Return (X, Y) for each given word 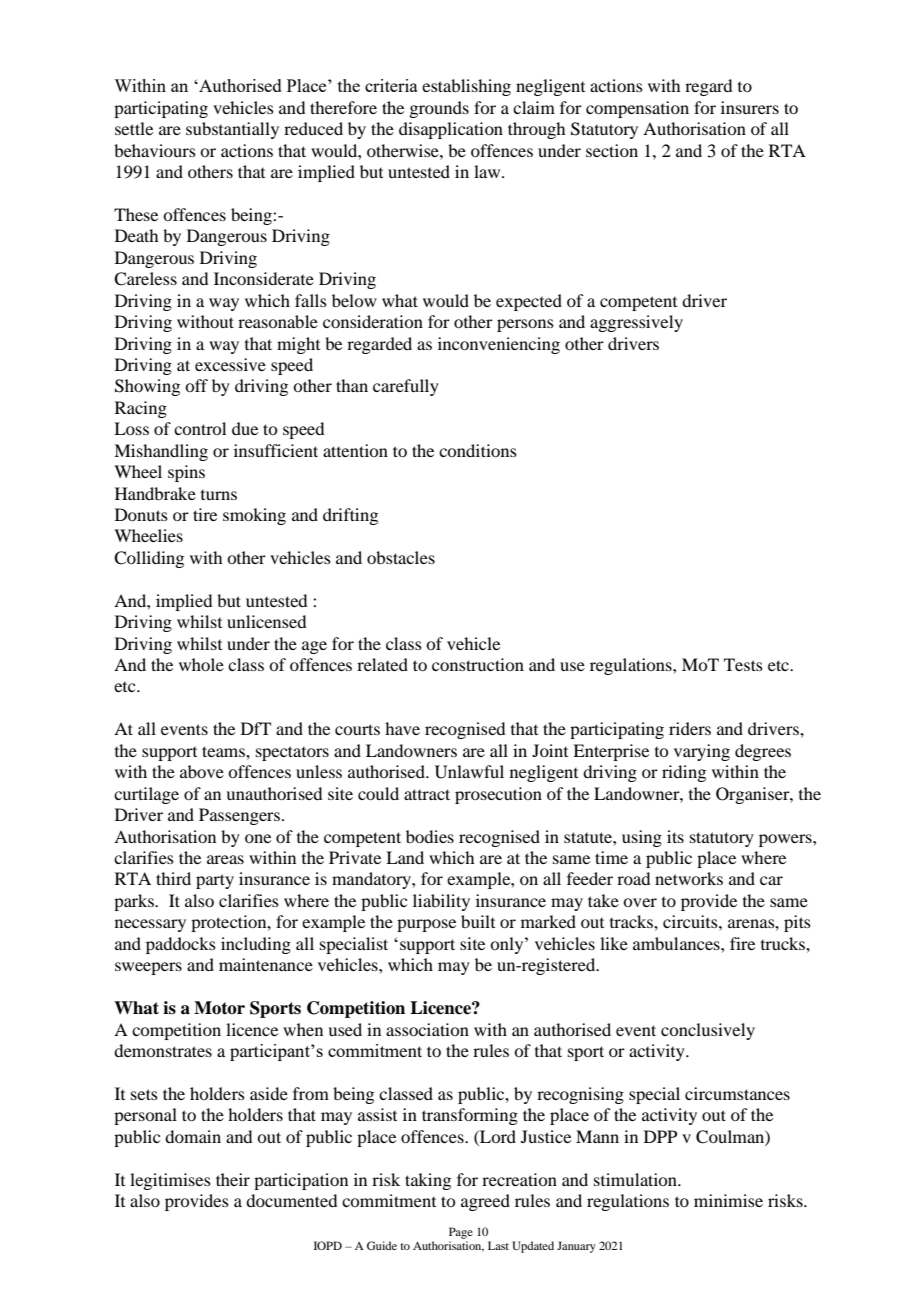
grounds (439, 109)
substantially (232, 130)
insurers (750, 107)
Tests (743, 664)
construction (478, 664)
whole (201, 664)
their (233, 1179)
